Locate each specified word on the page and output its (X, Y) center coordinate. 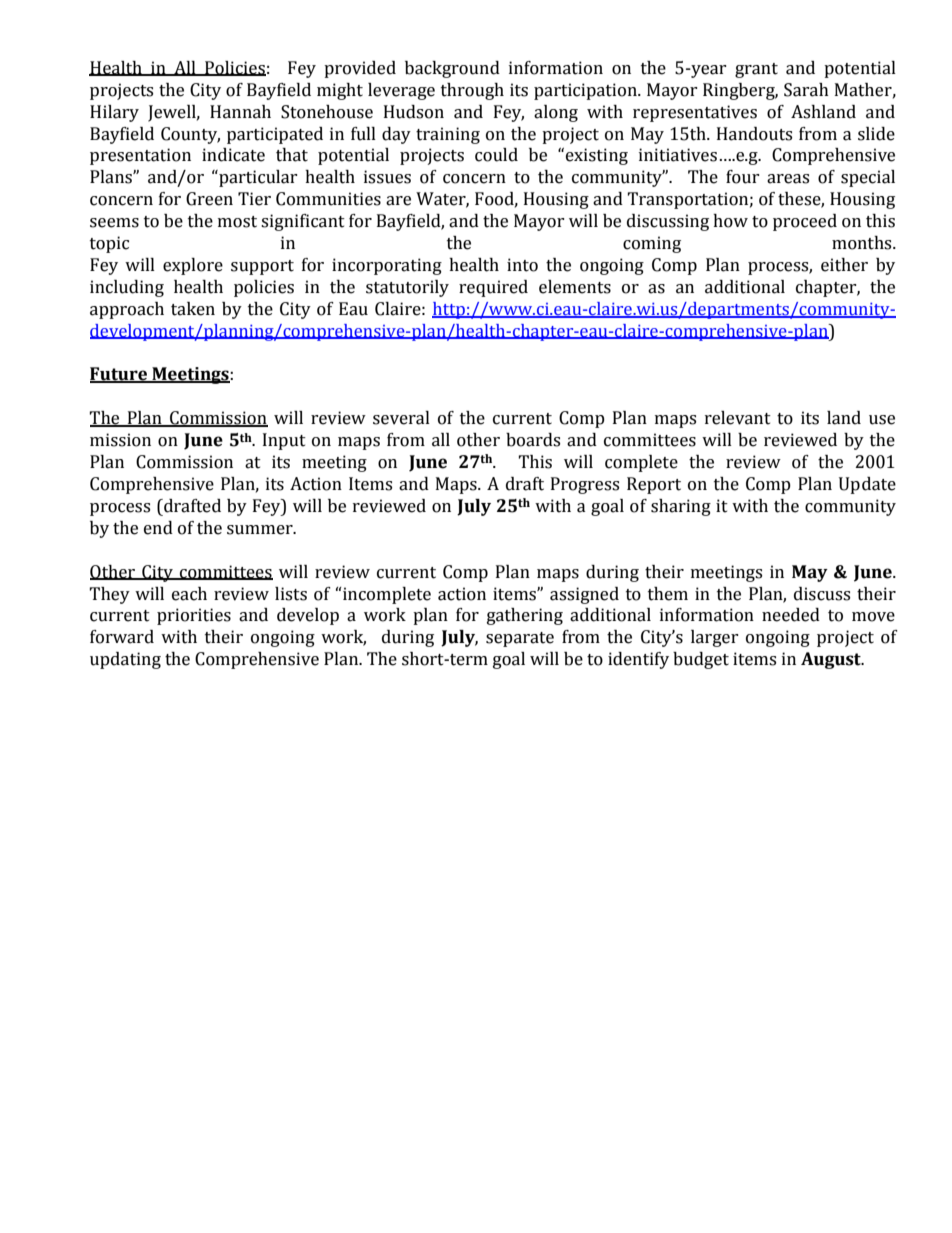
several (401, 418)
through (472, 91)
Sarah (806, 90)
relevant (738, 418)
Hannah (240, 112)
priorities (194, 616)
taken (193, 309)
